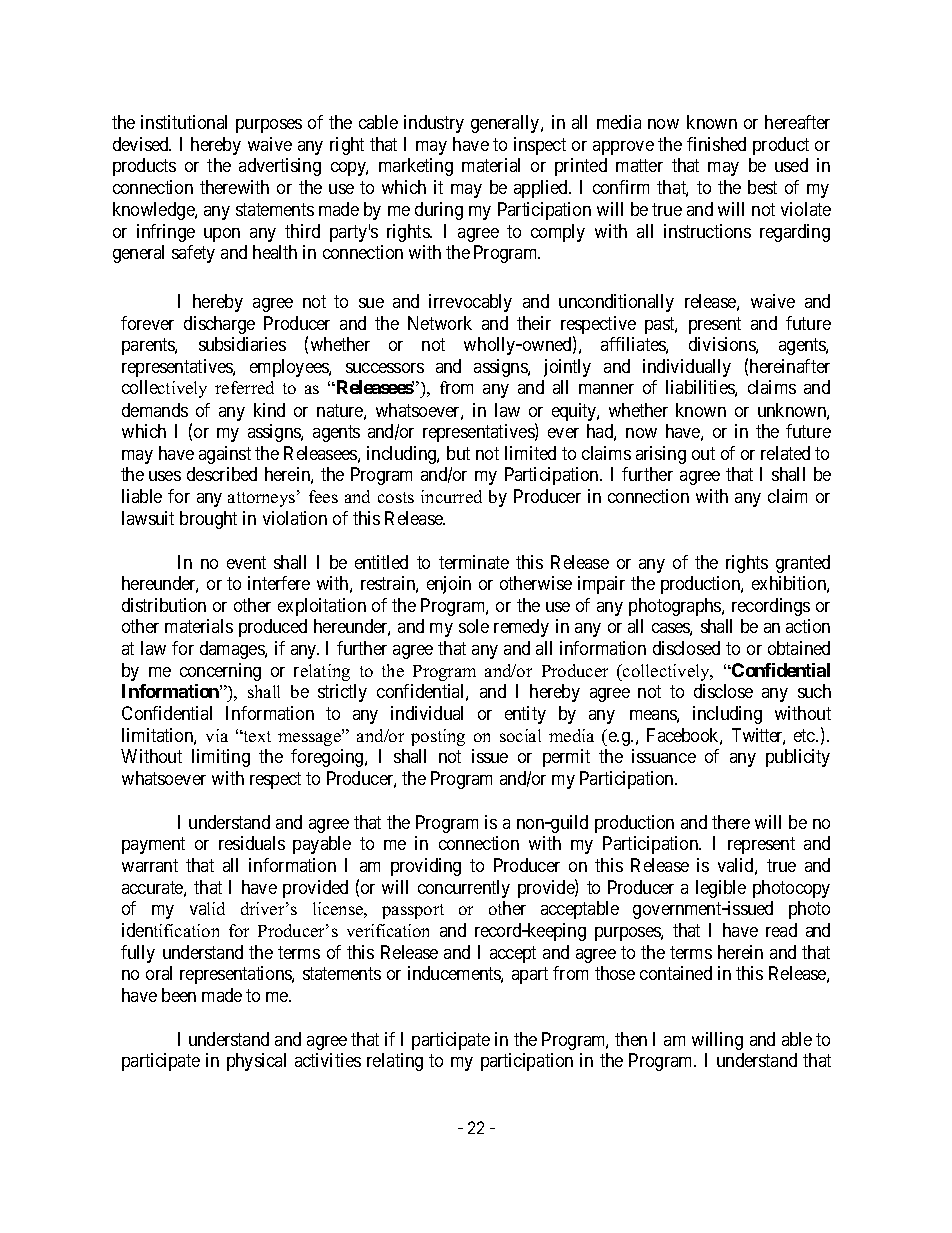 The width and height of the screenshot is (952, 1233). I want to click on via, so click(217, 735).
